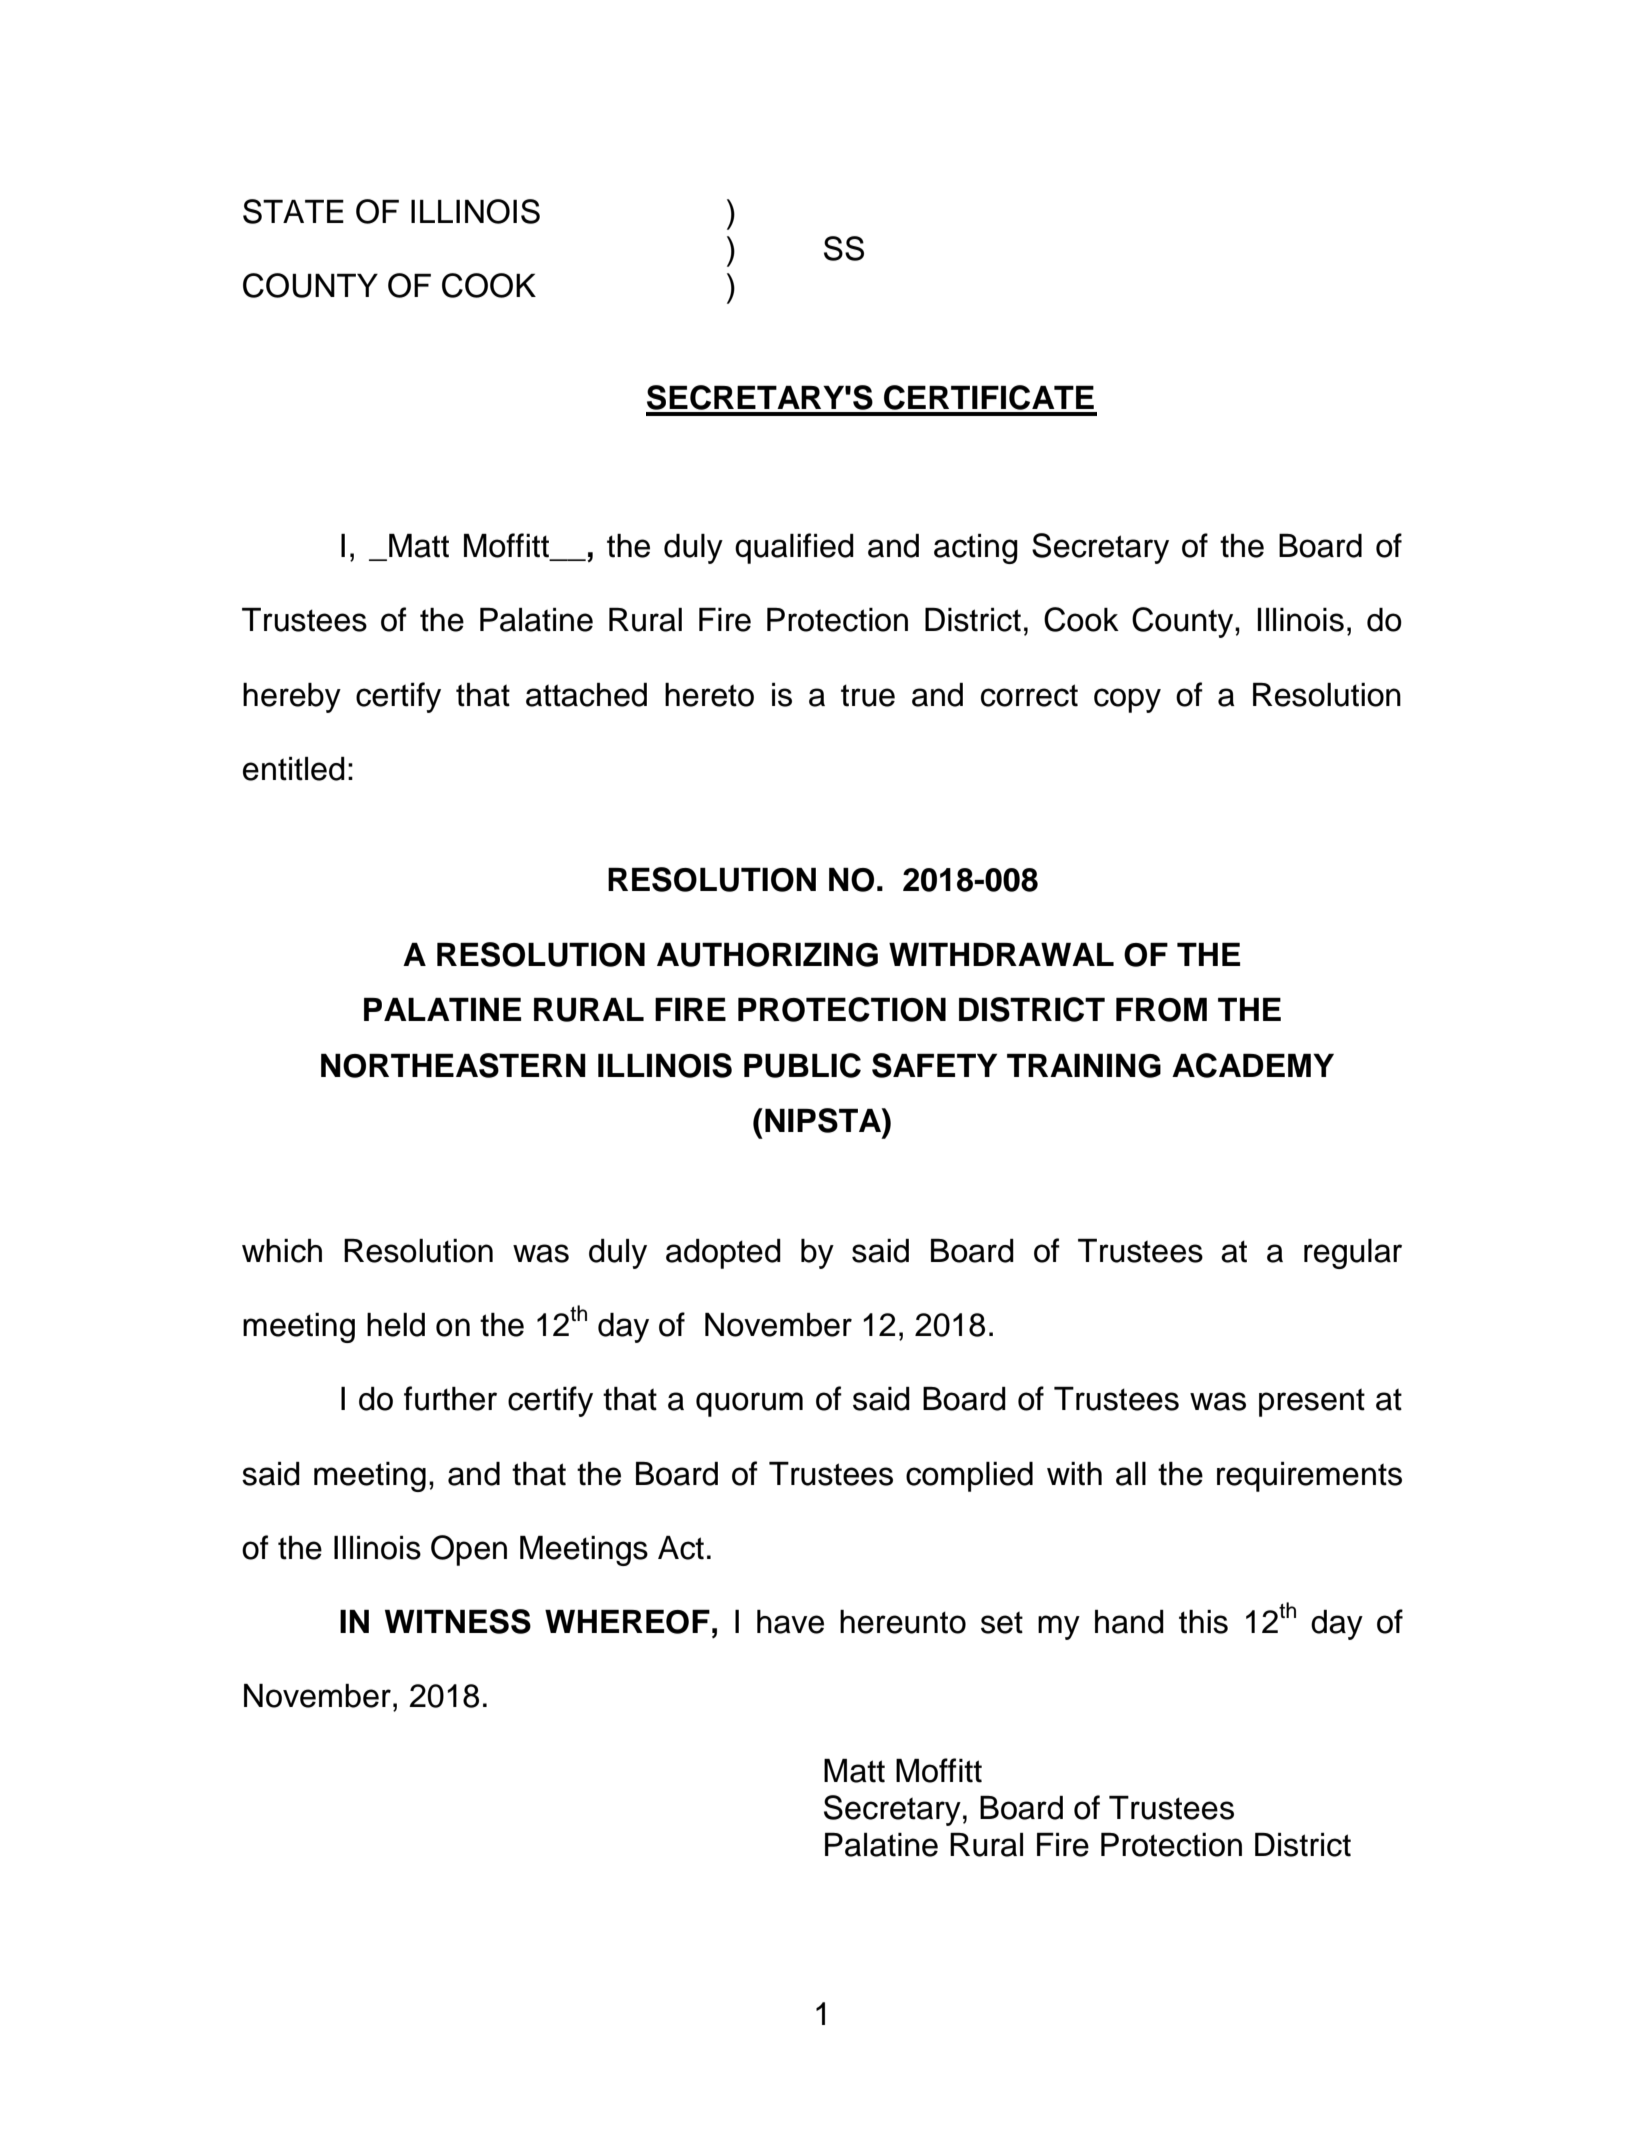 The image size is (1645, 2129). I want to click on Open, so click(469, 1550).
